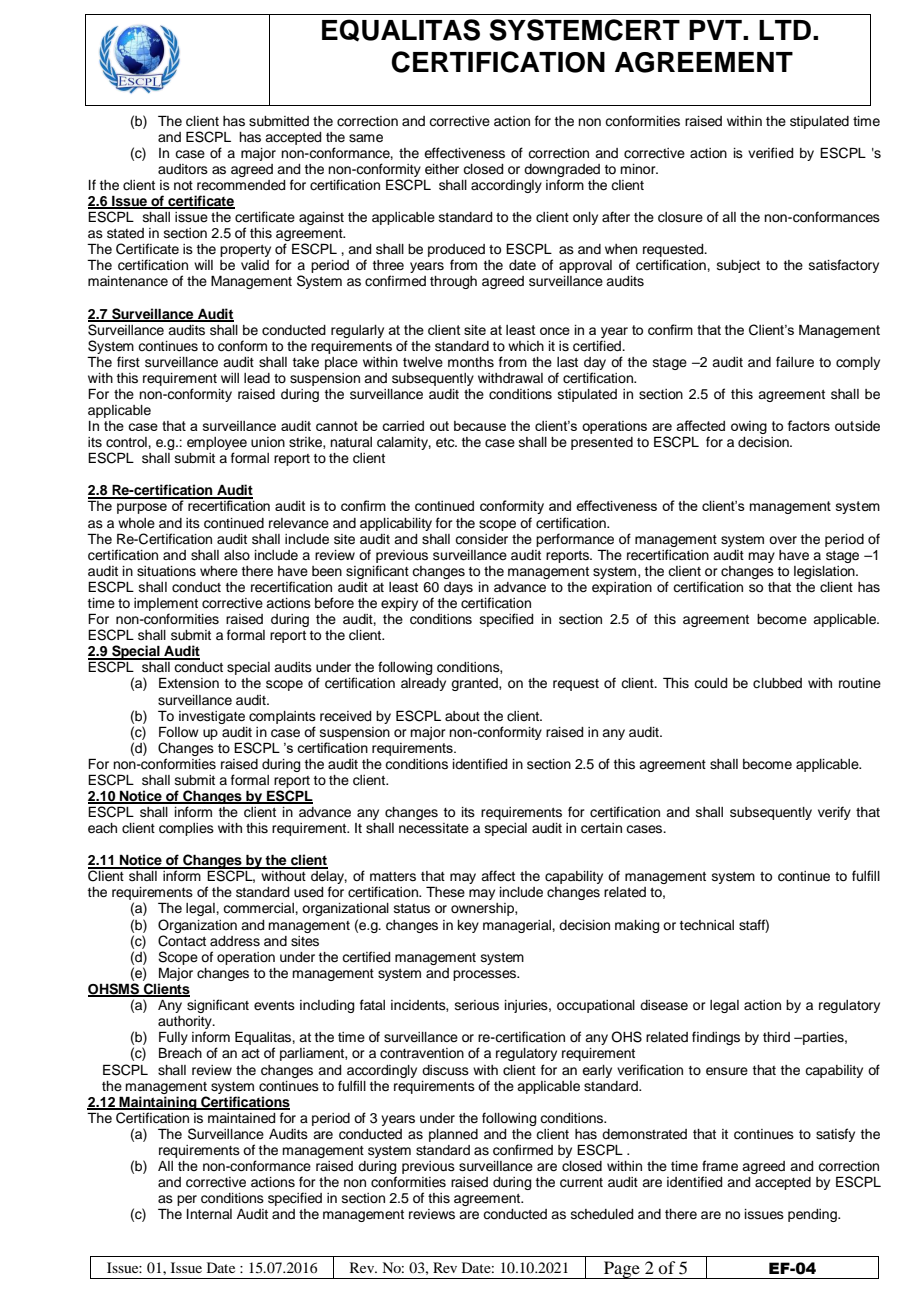 This image has width=924, height=1308. Describe the element at coordinates (770, 153) in the image. I see `verified` at that location.
